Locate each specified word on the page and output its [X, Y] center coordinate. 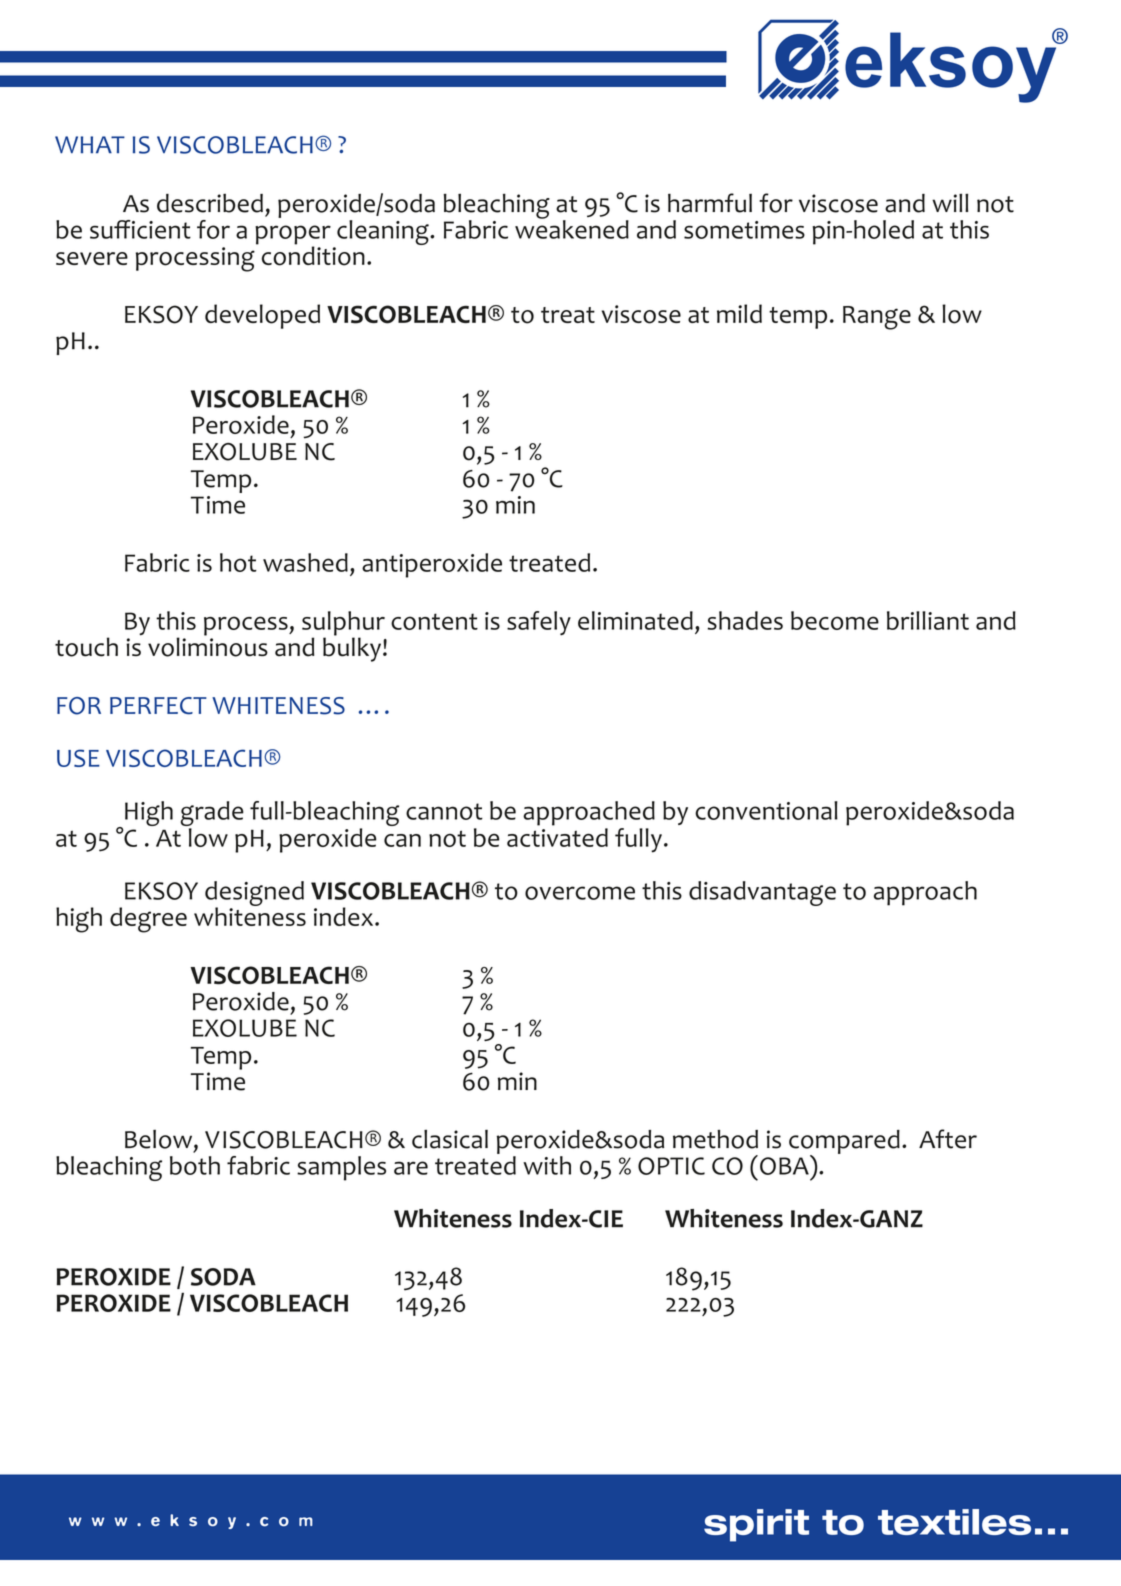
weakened [572, 228]
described [210, 203]
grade [212, 815]
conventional [766, 810]
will [950, 202]
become [835, 620]
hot [238, 562]
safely [539, 623]
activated [557, 837]
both [195, 1165]
